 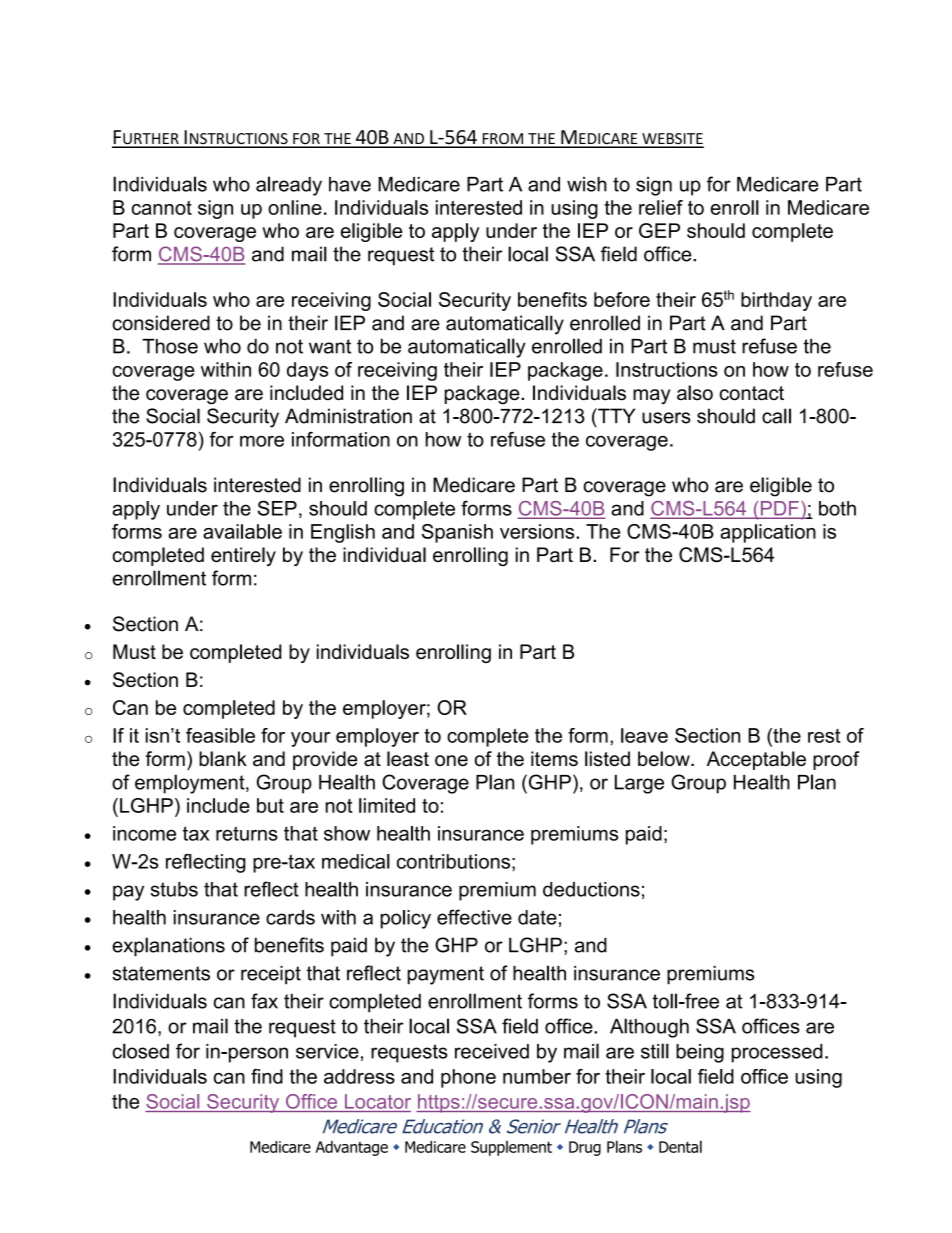 I want to click on deductions, so click(x=591, y=889).
